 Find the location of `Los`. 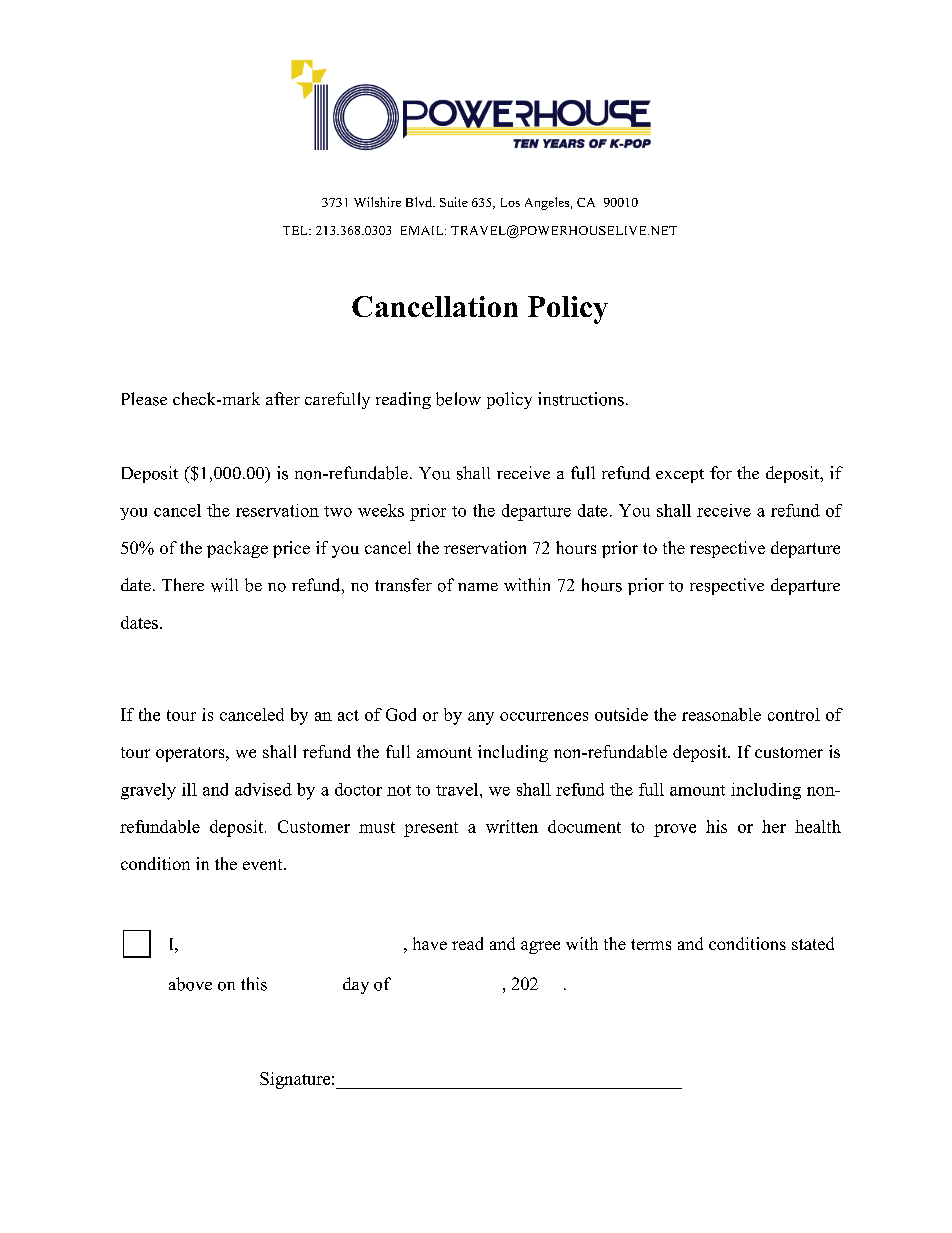

Los is located at coordinates (510, 202).
